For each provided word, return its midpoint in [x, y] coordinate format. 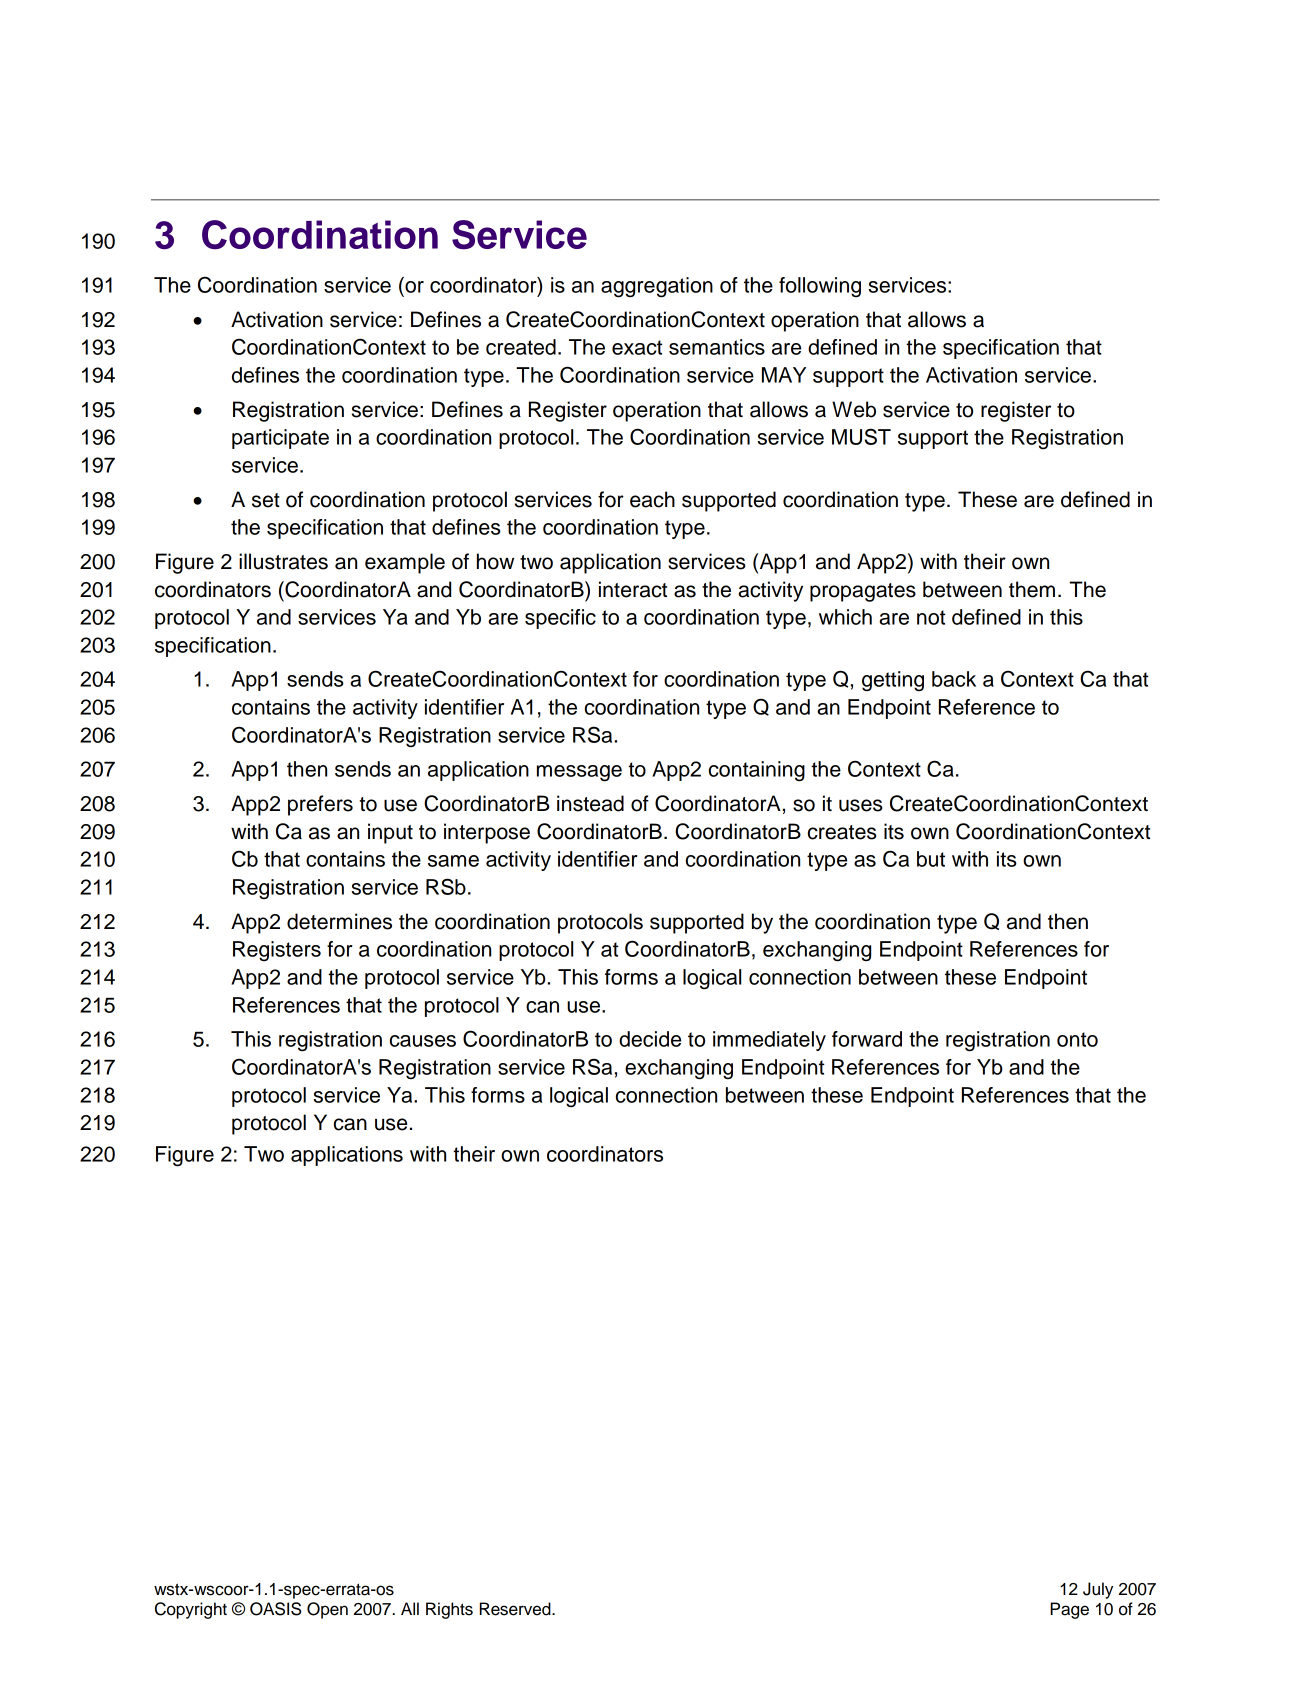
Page [1069, 1610]
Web [854, 409]
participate [280, 439]
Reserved [516, 1609]
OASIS [275, 1609]
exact [637, 347]
